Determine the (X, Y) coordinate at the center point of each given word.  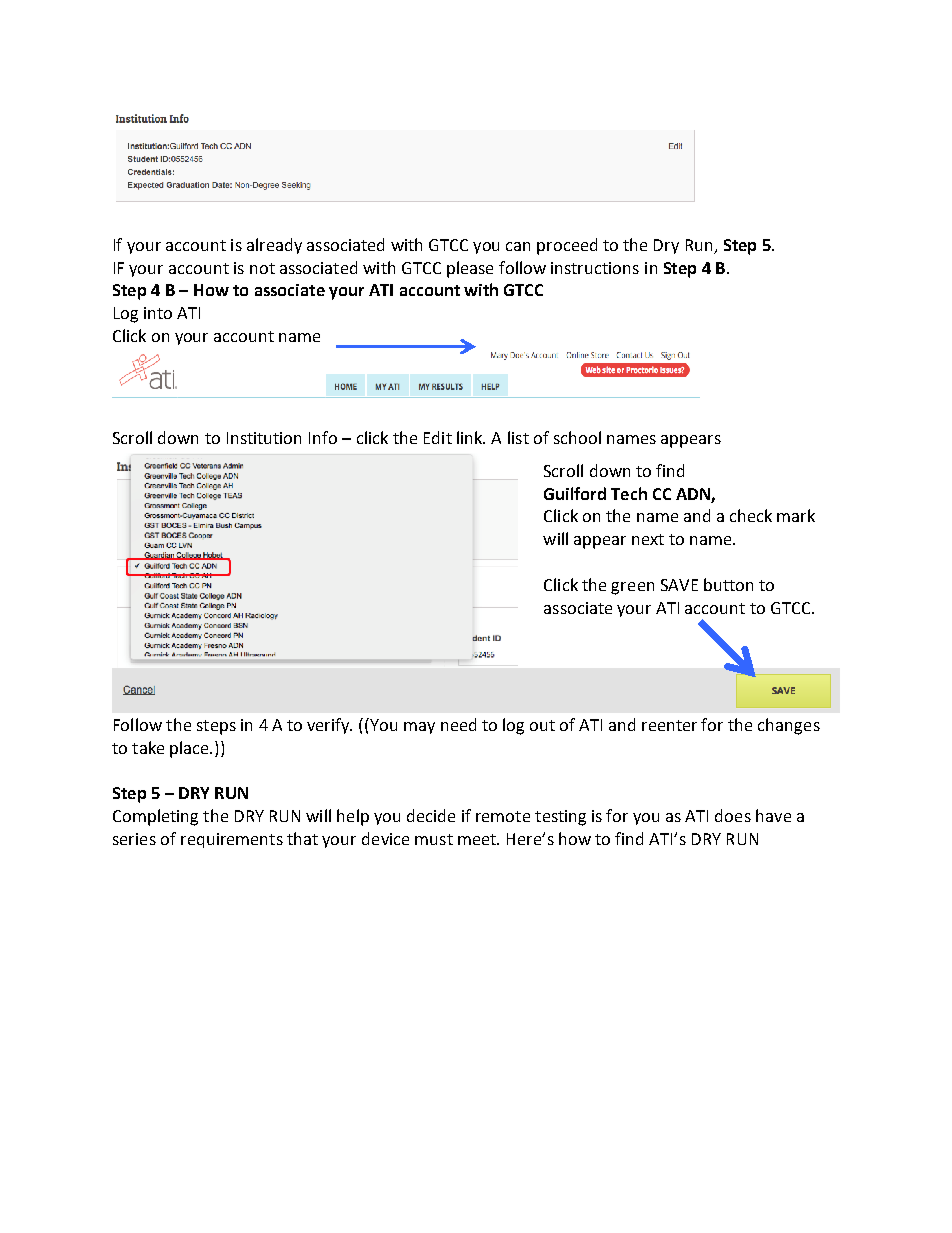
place (190, 749)
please (470, 269)
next (648, 539)
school (577, 437)
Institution (264, 438)
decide (431, 815)
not (262, 268)
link (471, 437)
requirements (232, 840)
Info (323, 437)
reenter (669, 725)
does (733, 815)
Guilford (575, 493)
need (458, 724)
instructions (595, 268)
